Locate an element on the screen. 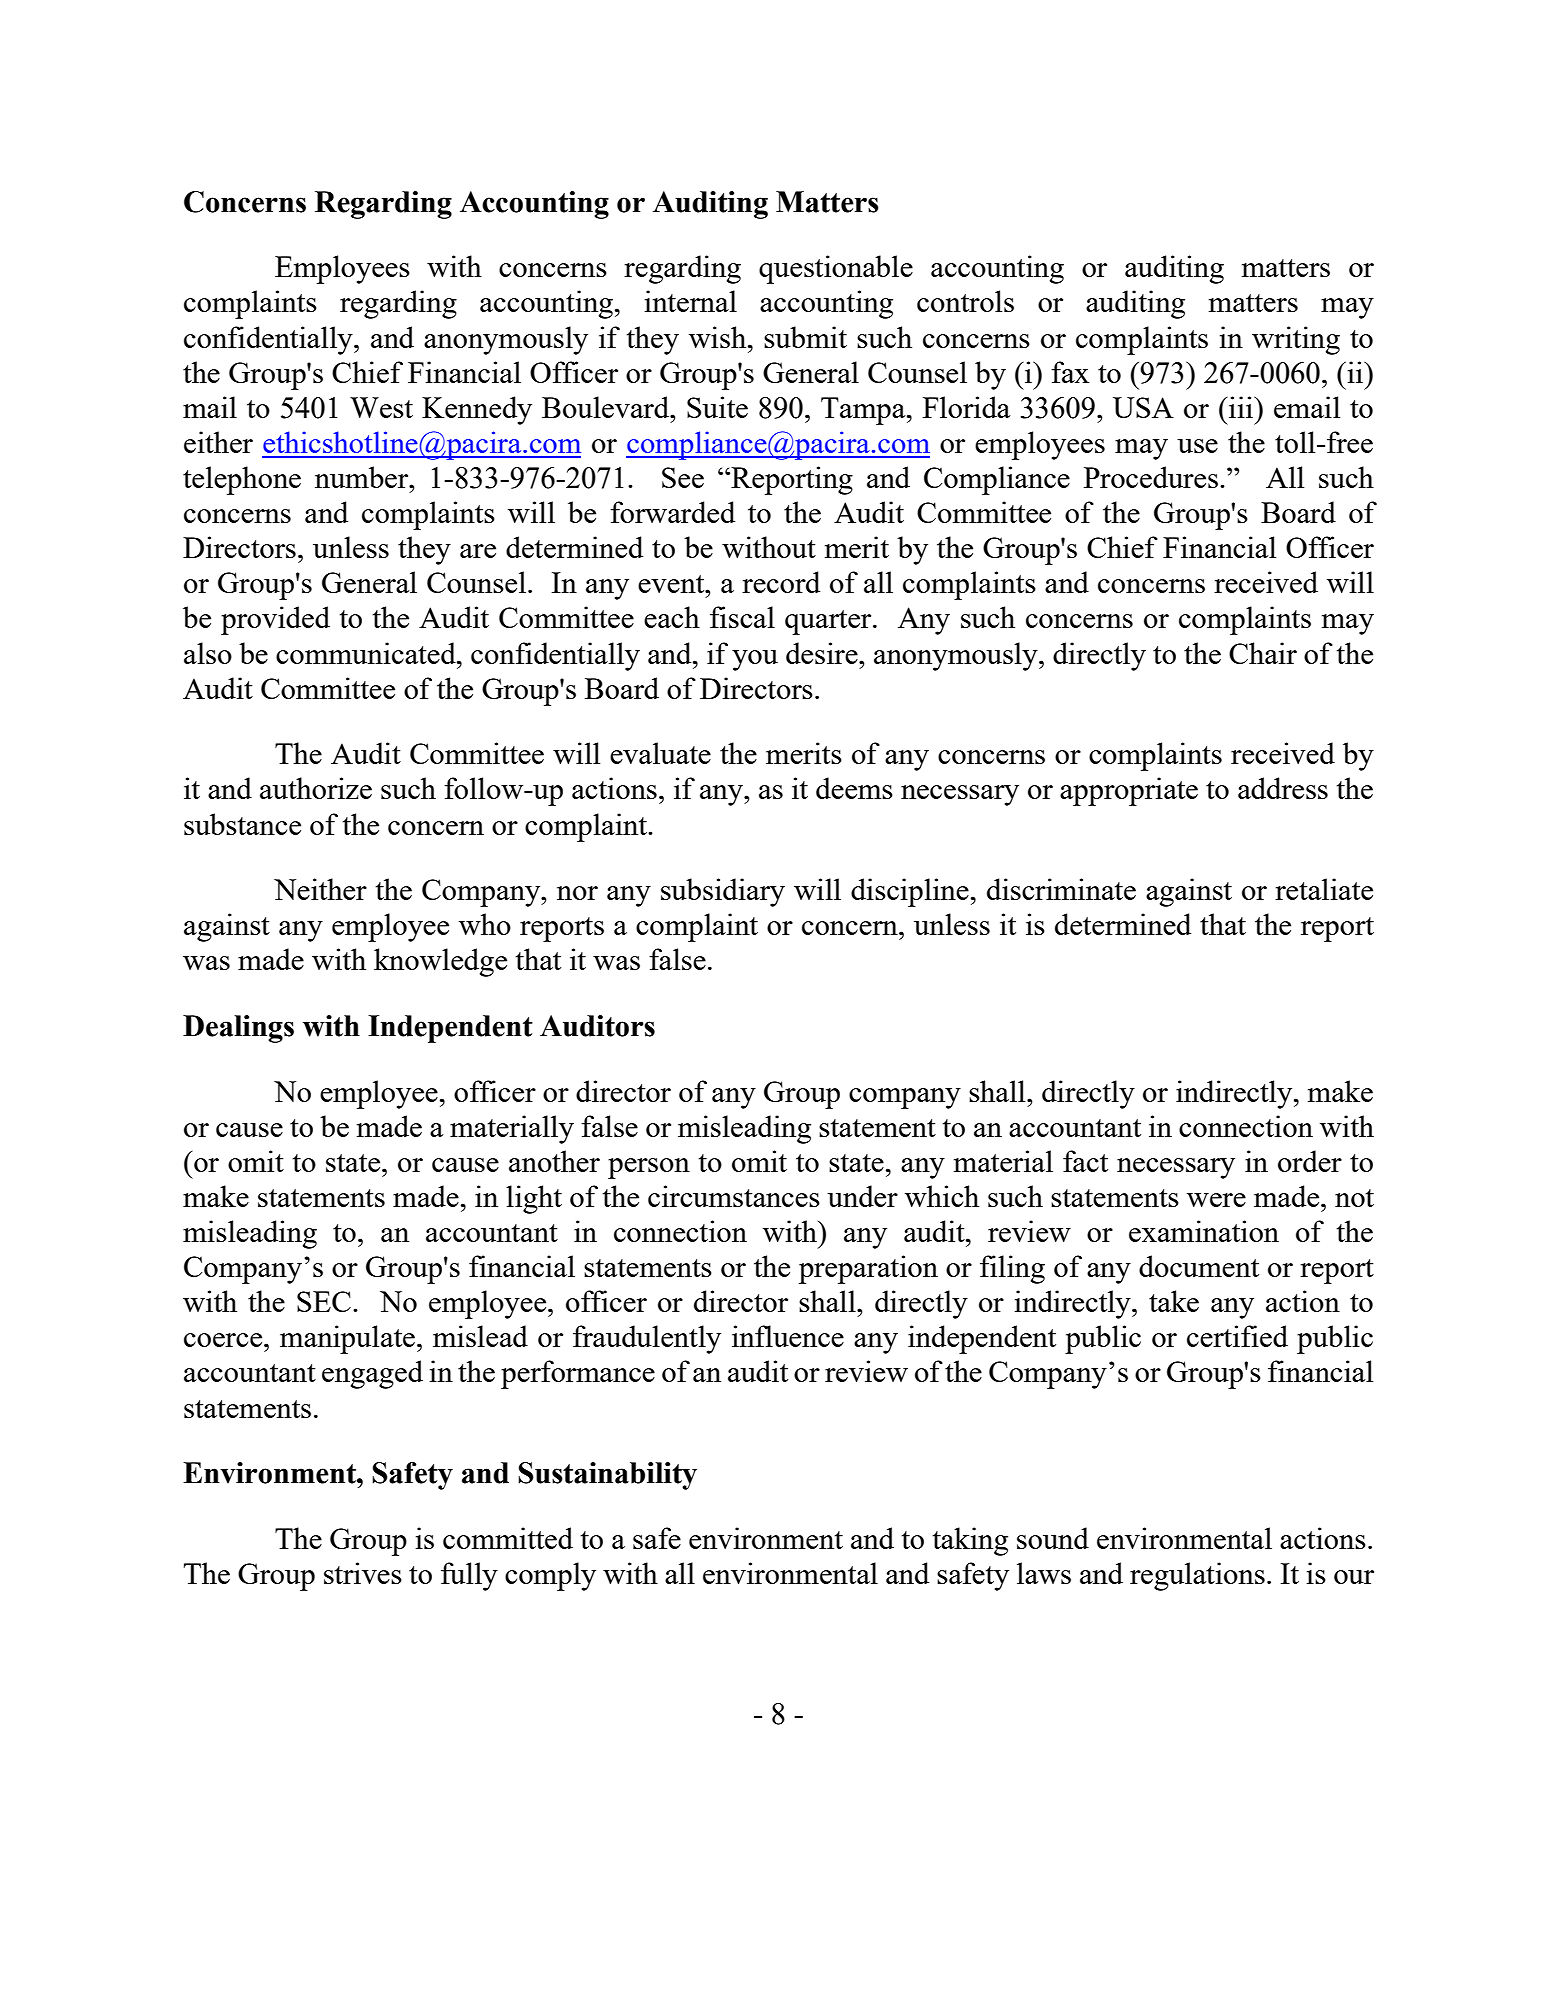  SEC is located at coordinates (324, 1301).
